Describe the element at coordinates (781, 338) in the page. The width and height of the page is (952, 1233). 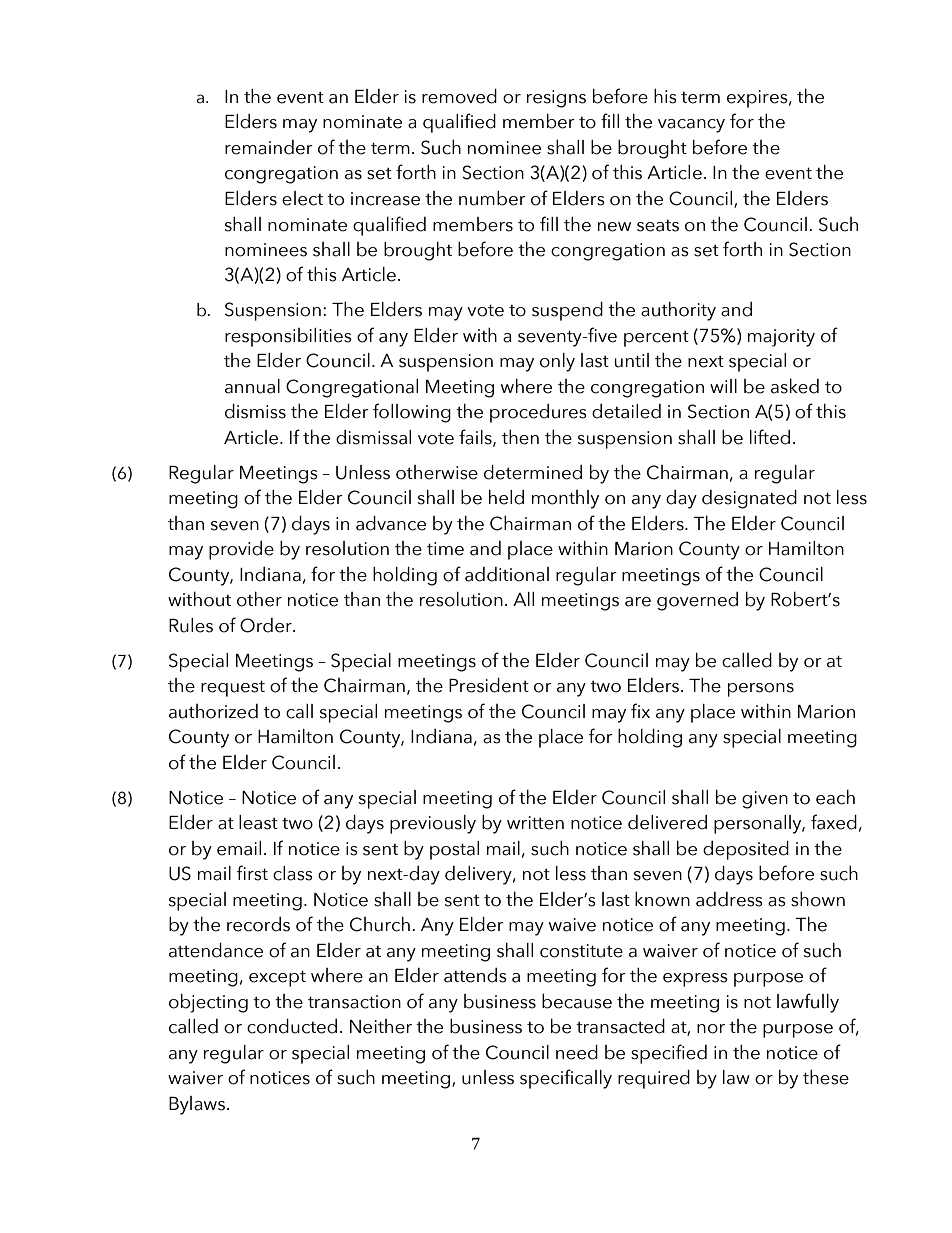
I see `majority` at that location.
